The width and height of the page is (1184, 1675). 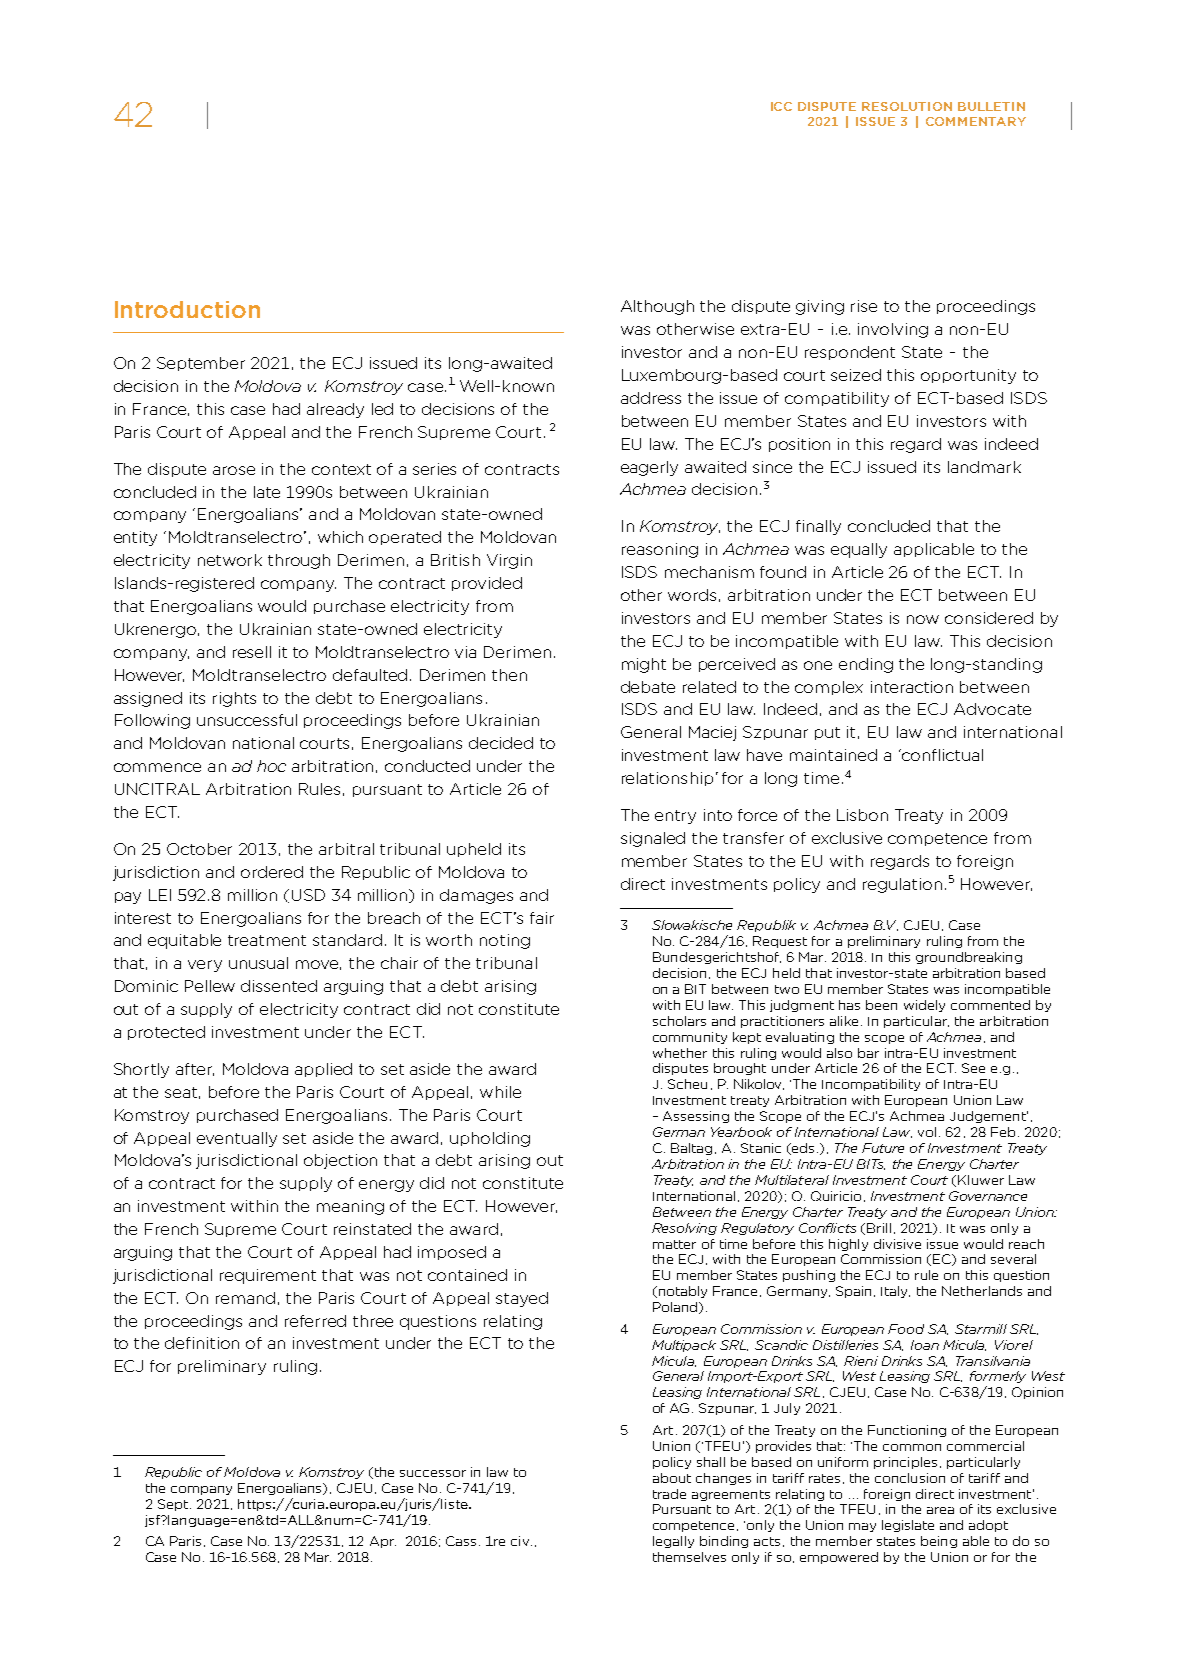 What do you see at coordinates (907, 106) in the page?
I see `RESOLUTION` at bounding box center [907, 106].
